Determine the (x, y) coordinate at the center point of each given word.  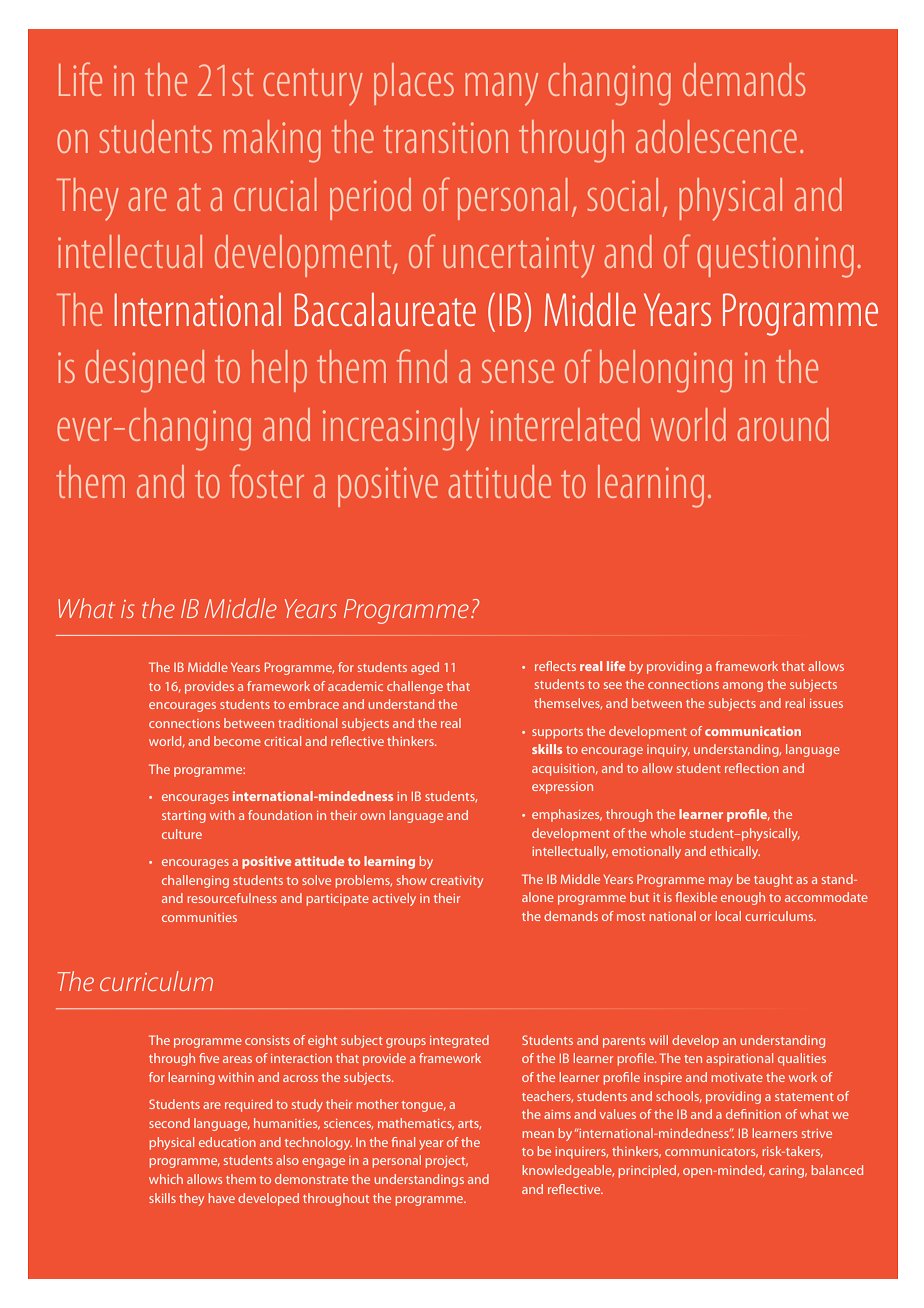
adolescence (716, 136)
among (743, 687)
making (272, 141)
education (227, 1142)
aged (425, 668)
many (501, 89)
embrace (314, 704)
